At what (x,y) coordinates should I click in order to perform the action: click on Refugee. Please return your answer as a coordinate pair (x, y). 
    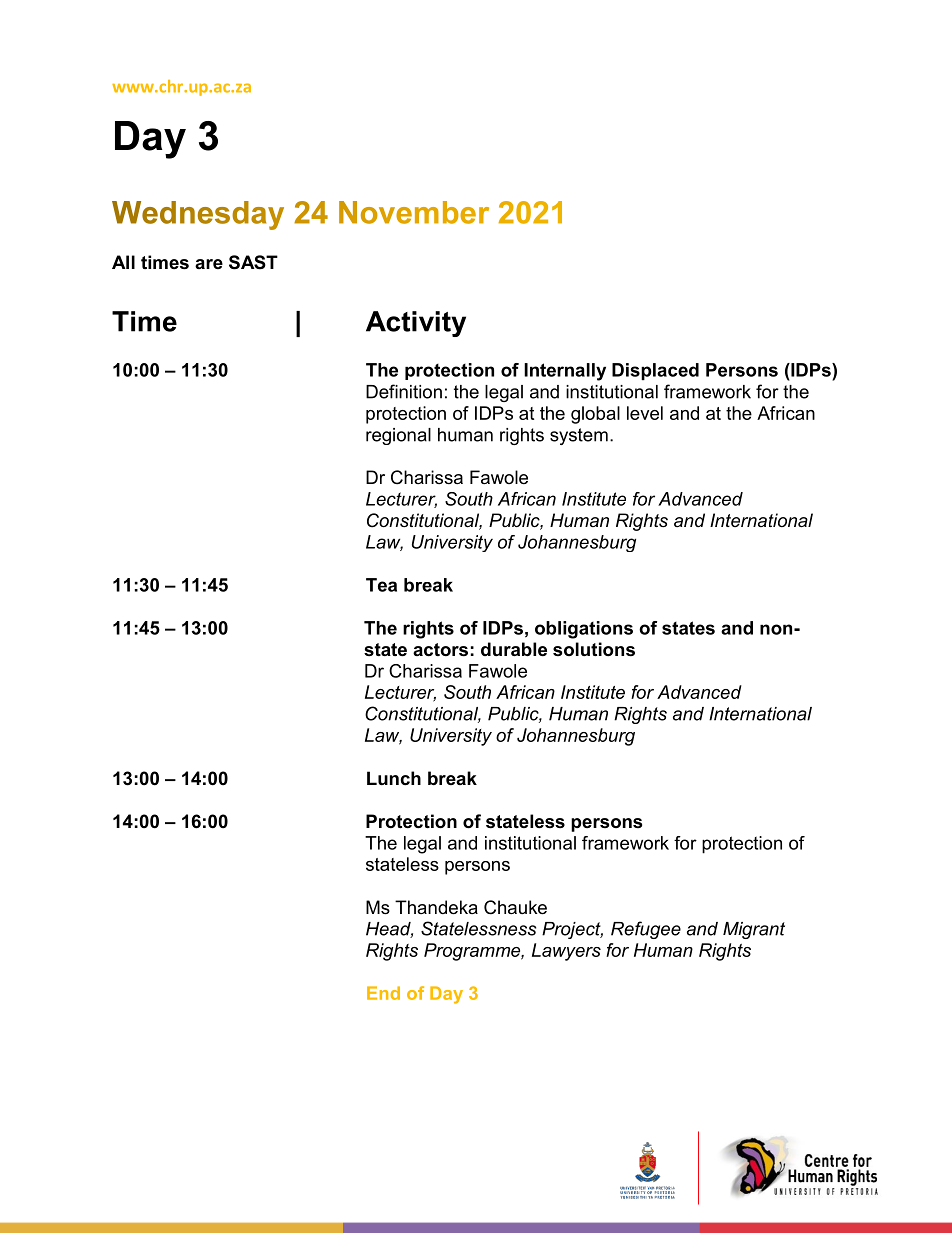
    Looking at the image, I should click on (646, 930).
